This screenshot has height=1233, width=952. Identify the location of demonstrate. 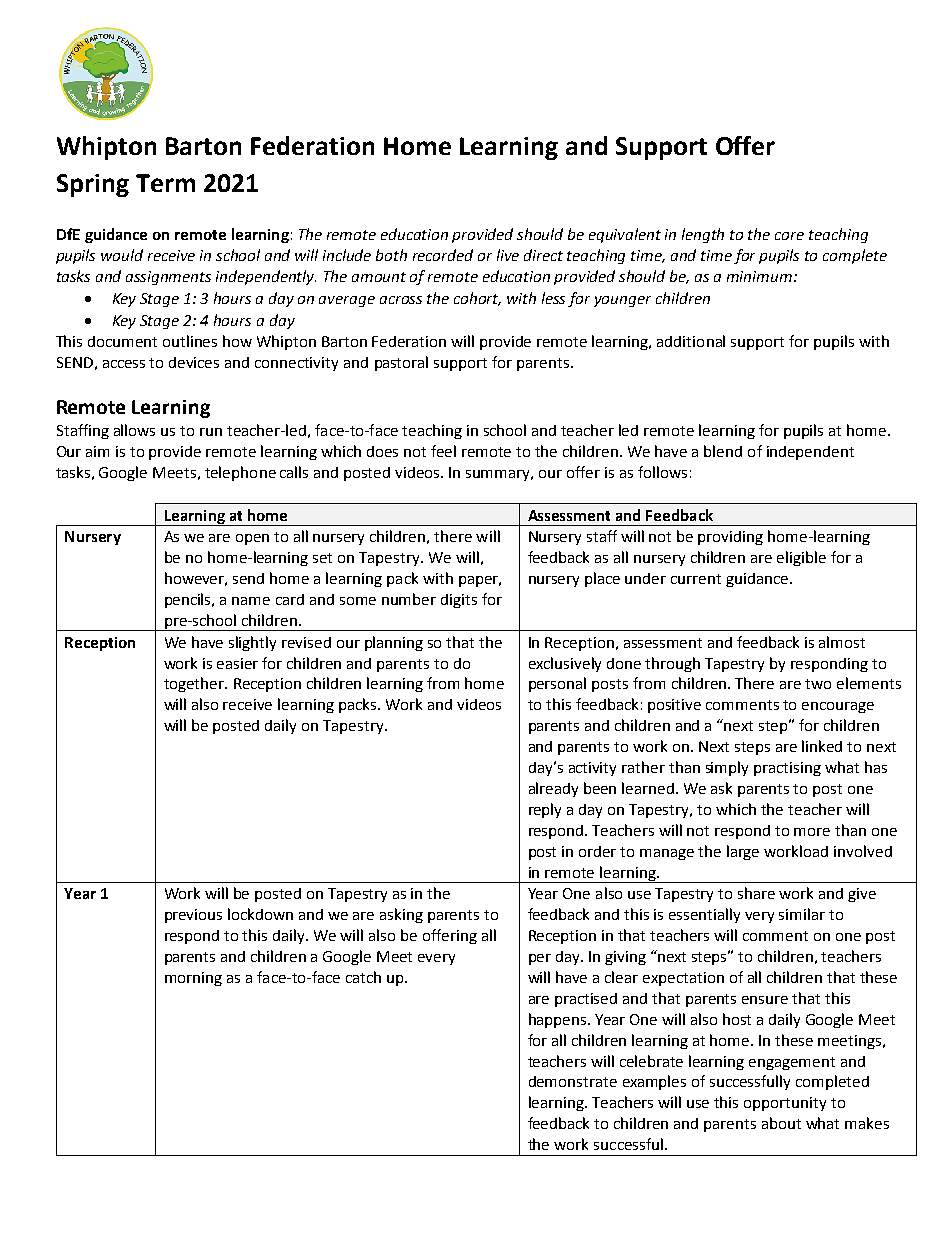
(573, 1081).
